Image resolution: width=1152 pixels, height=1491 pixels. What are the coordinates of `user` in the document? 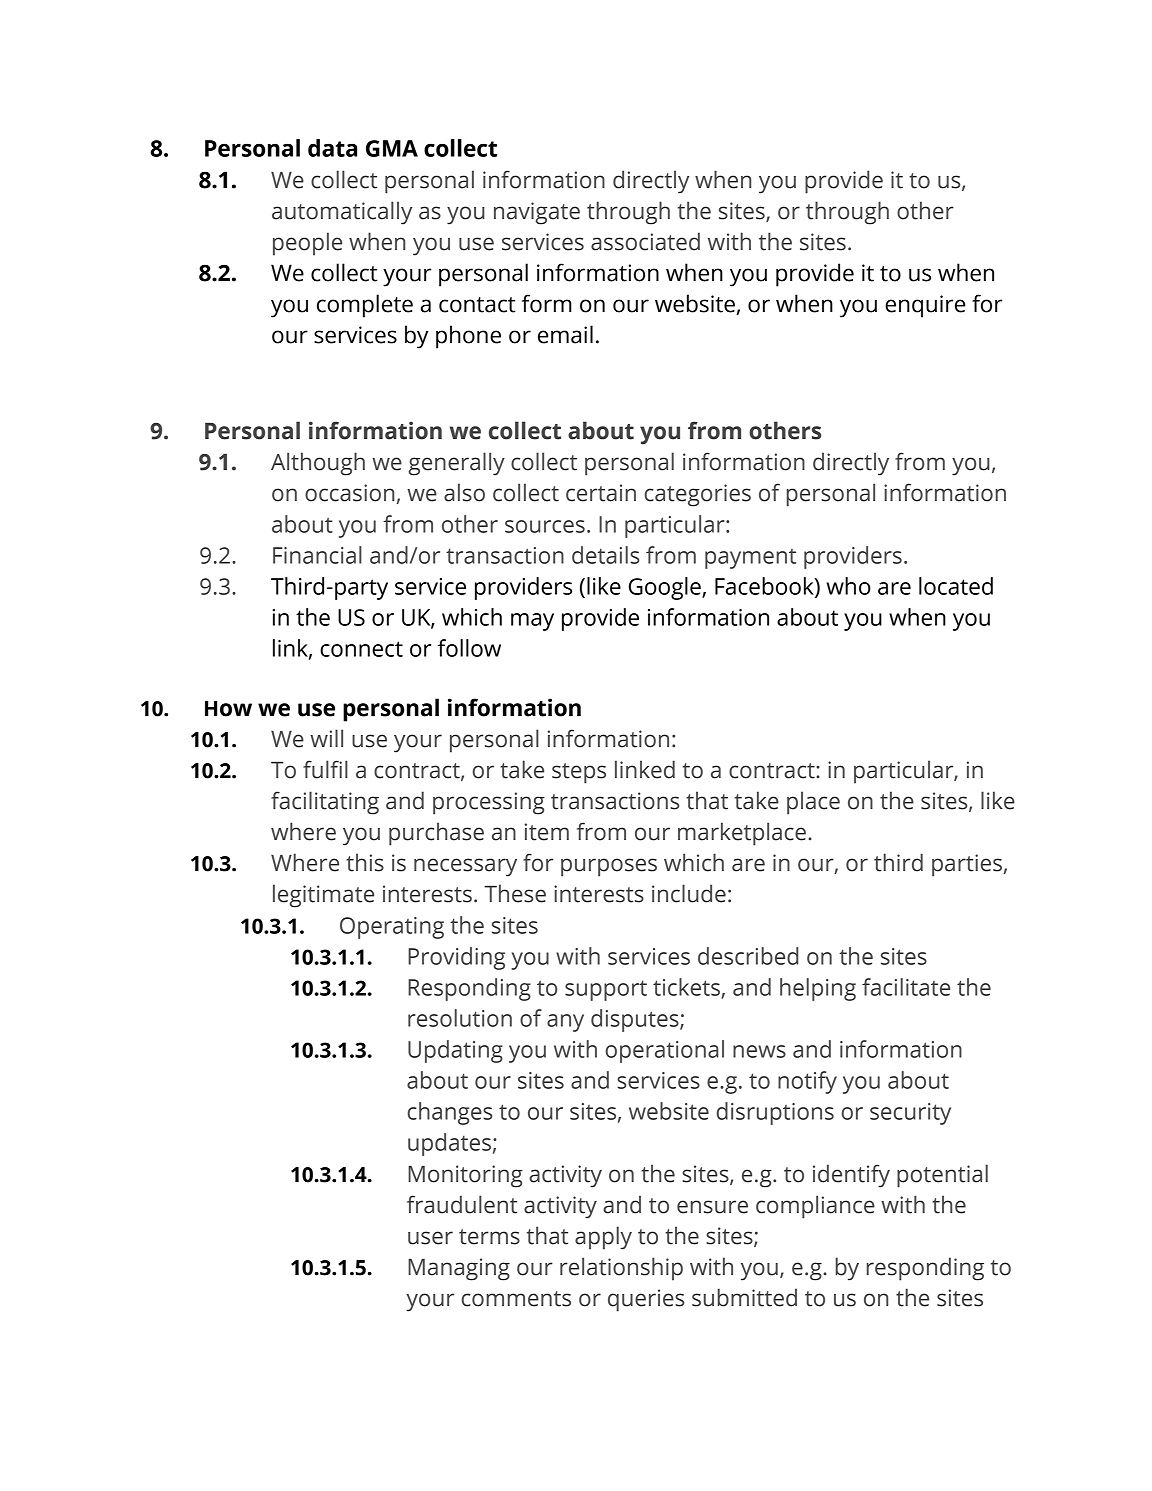 It's located at (430, 1238).
